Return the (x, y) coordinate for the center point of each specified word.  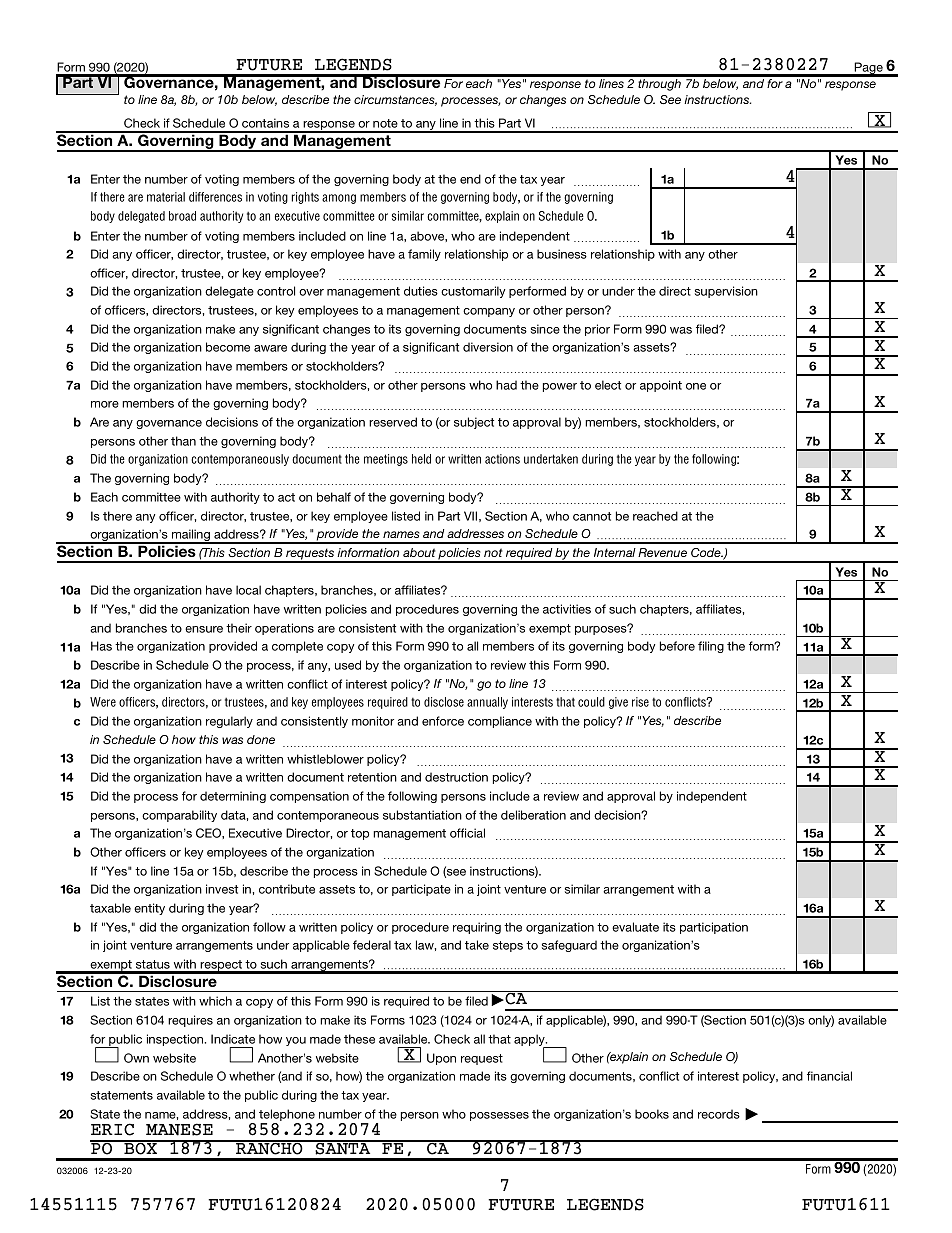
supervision (726, 292)
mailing (191, 536)
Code (707, 552)
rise (640, 702)
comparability (179, 816)
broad (182, 216)
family (424, 255)
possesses (499, 1116)
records (719, 1114)
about (419, 552)
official (467, 833)
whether (252, 1076)
